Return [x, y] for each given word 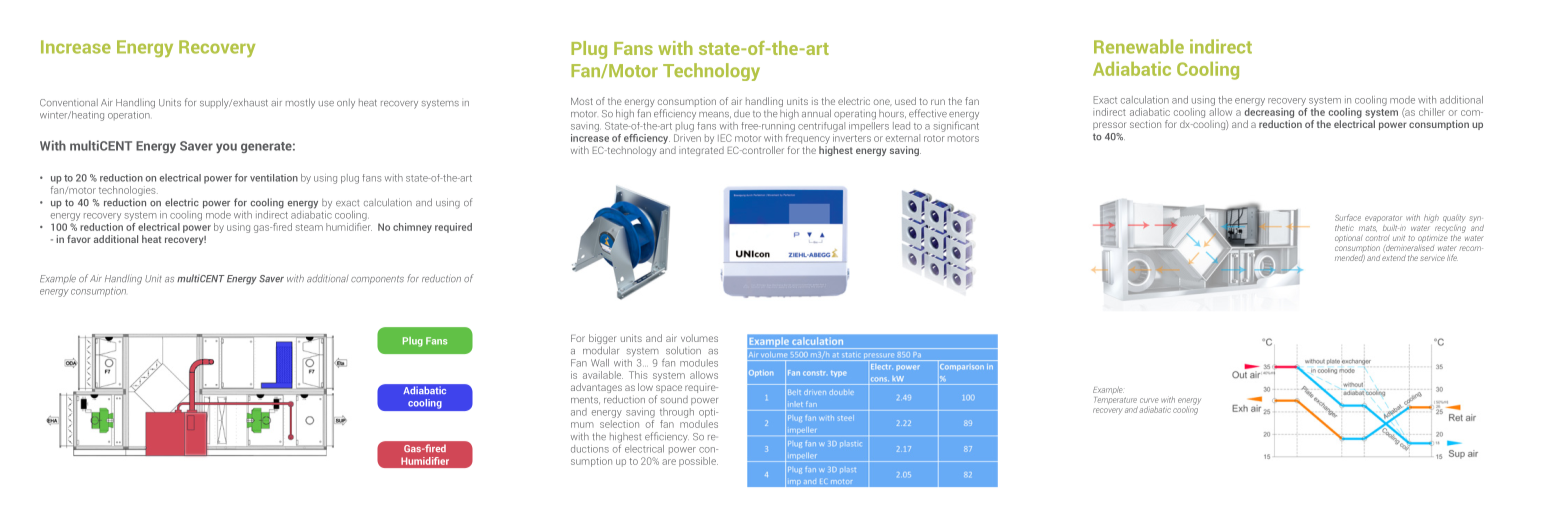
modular [601, 350]
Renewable [1139, 46]
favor [79, 239]
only [346, 104]
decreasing [1269, 111]
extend [1394, 256]
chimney [412, 228]
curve [1149, 400]
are [669, 462]
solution [683, 350]
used [905, 101]
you [226, 148]
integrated [701, 151]
